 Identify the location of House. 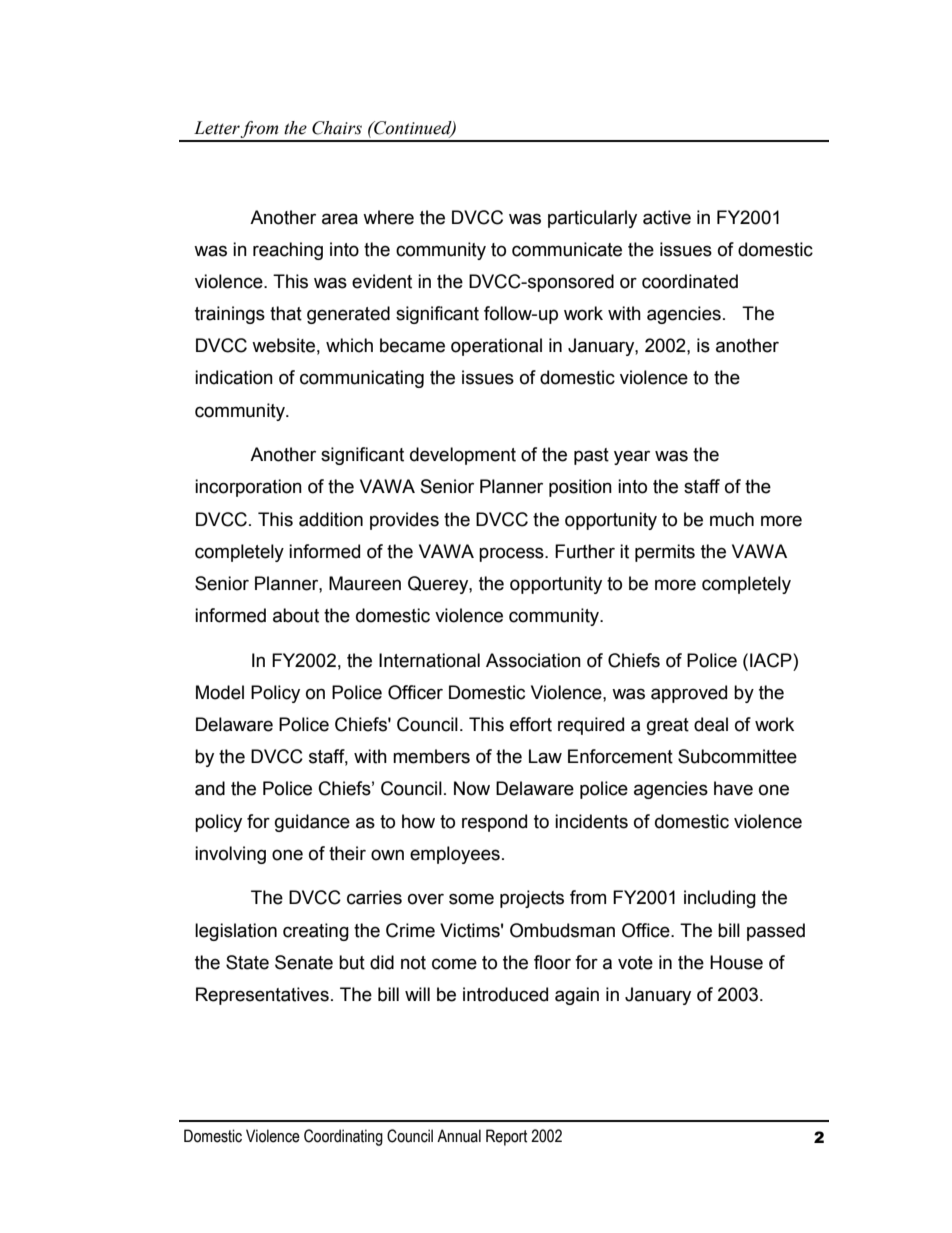
(736, 962).
